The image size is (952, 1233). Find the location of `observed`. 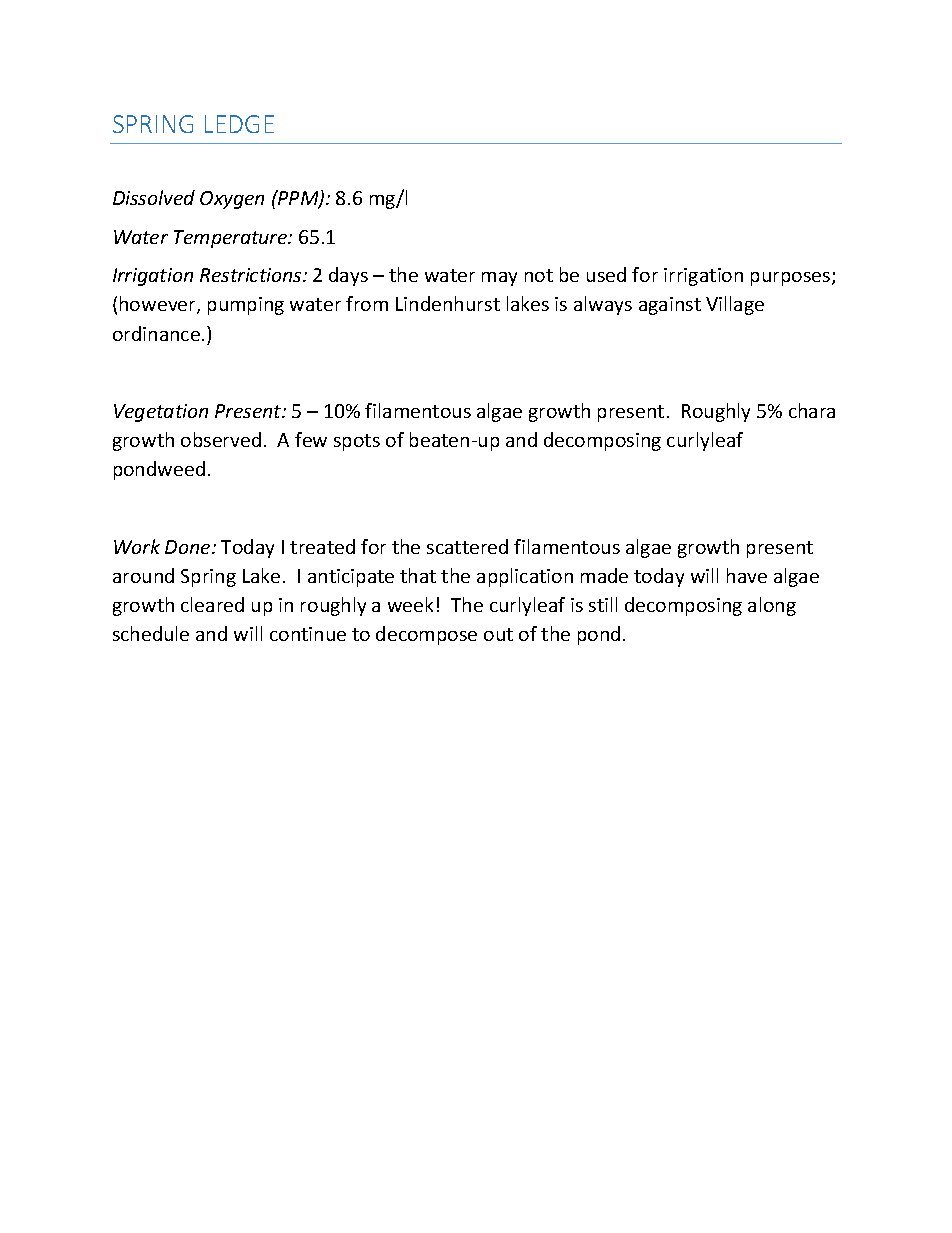

observed is located at coordinates (221, 439).
